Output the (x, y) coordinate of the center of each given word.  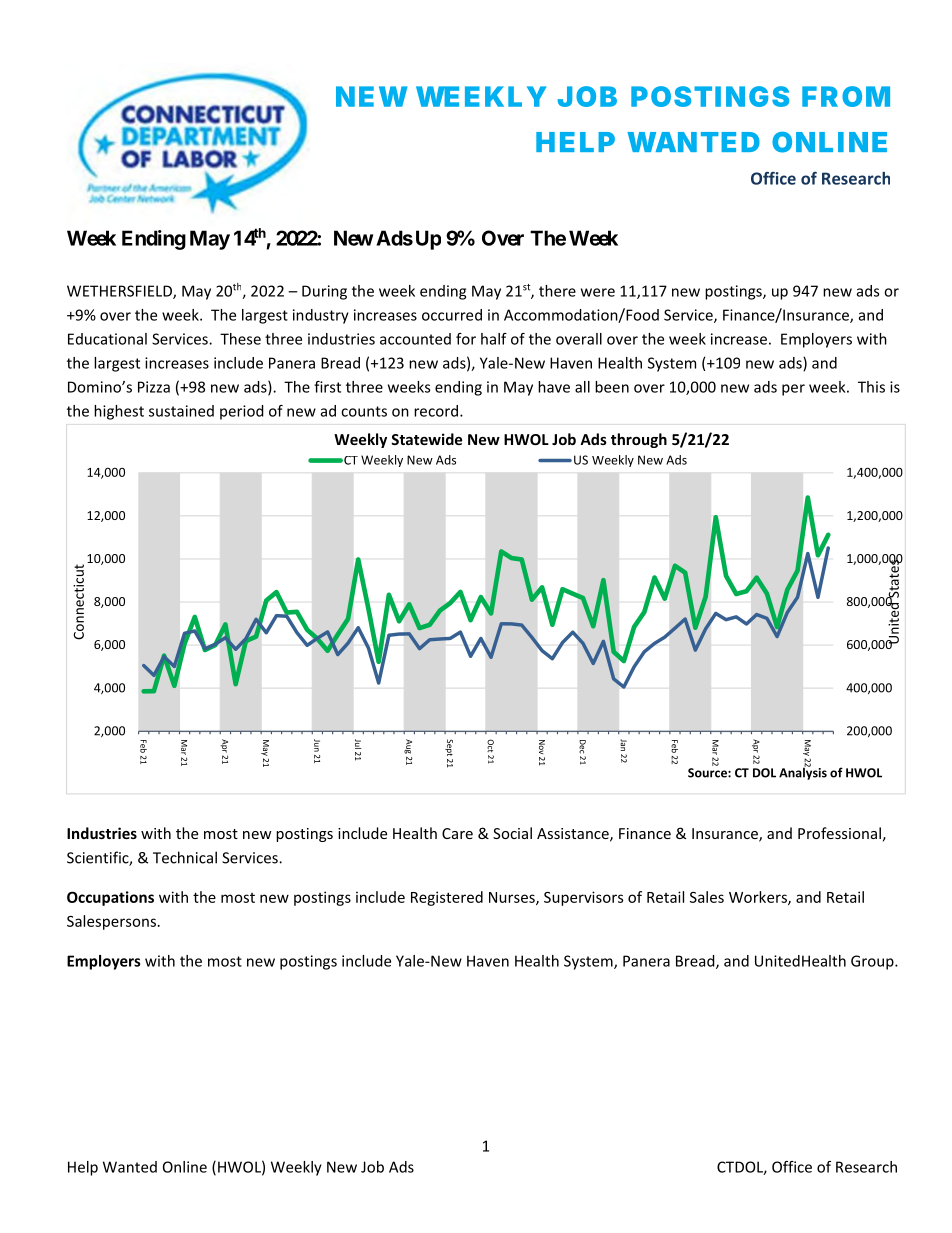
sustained (181, 411)
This (871, 387)
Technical (185, 857)
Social (512, 833)
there (557, 291)
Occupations (110, 898)
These (240, 339)
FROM (846, 96)
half (494, 339)
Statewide (426, 439)
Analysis (803, 772)
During (324, 292)
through (639, 440)
